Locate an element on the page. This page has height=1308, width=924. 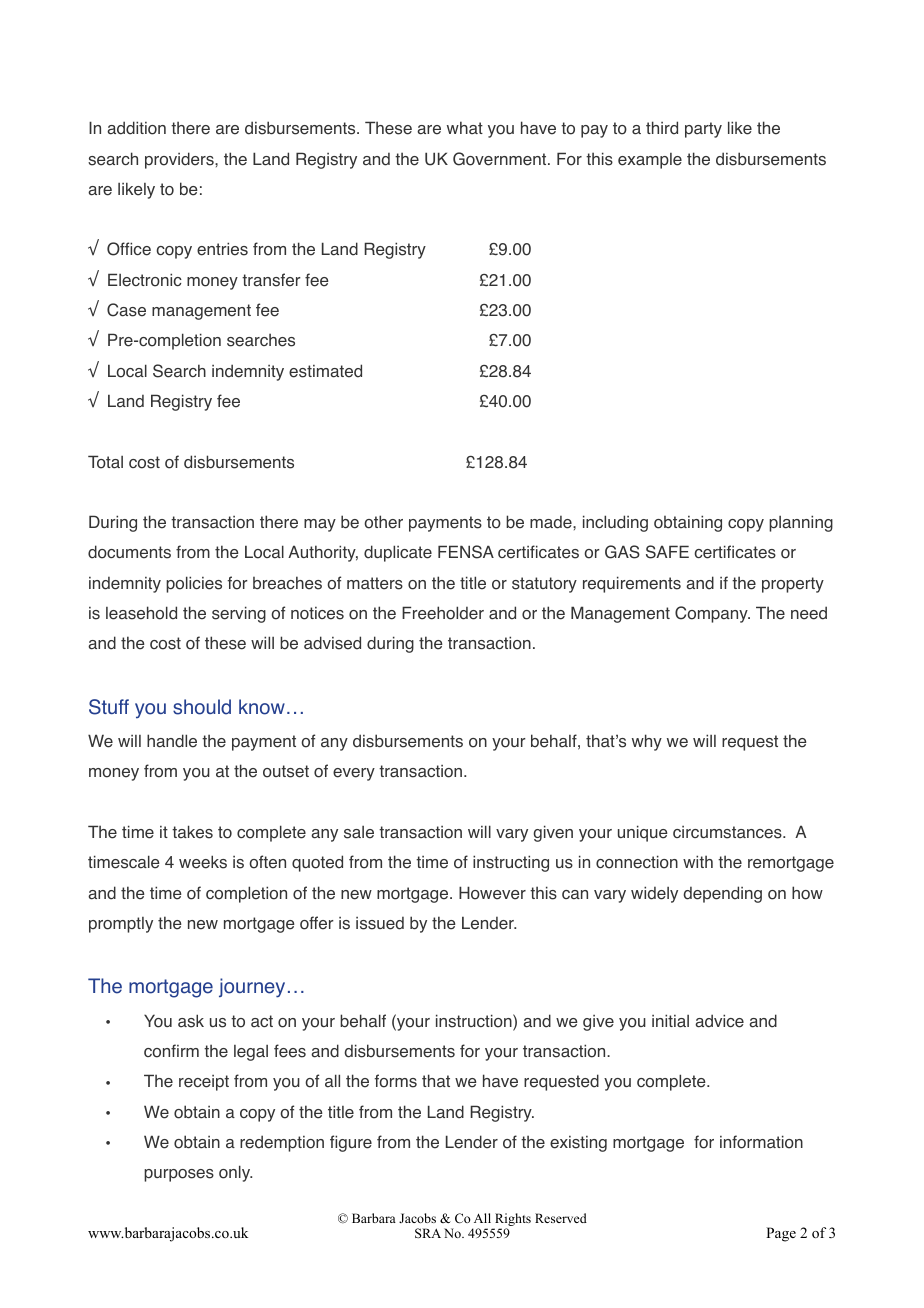
what is located at coordinates (465, 128).
